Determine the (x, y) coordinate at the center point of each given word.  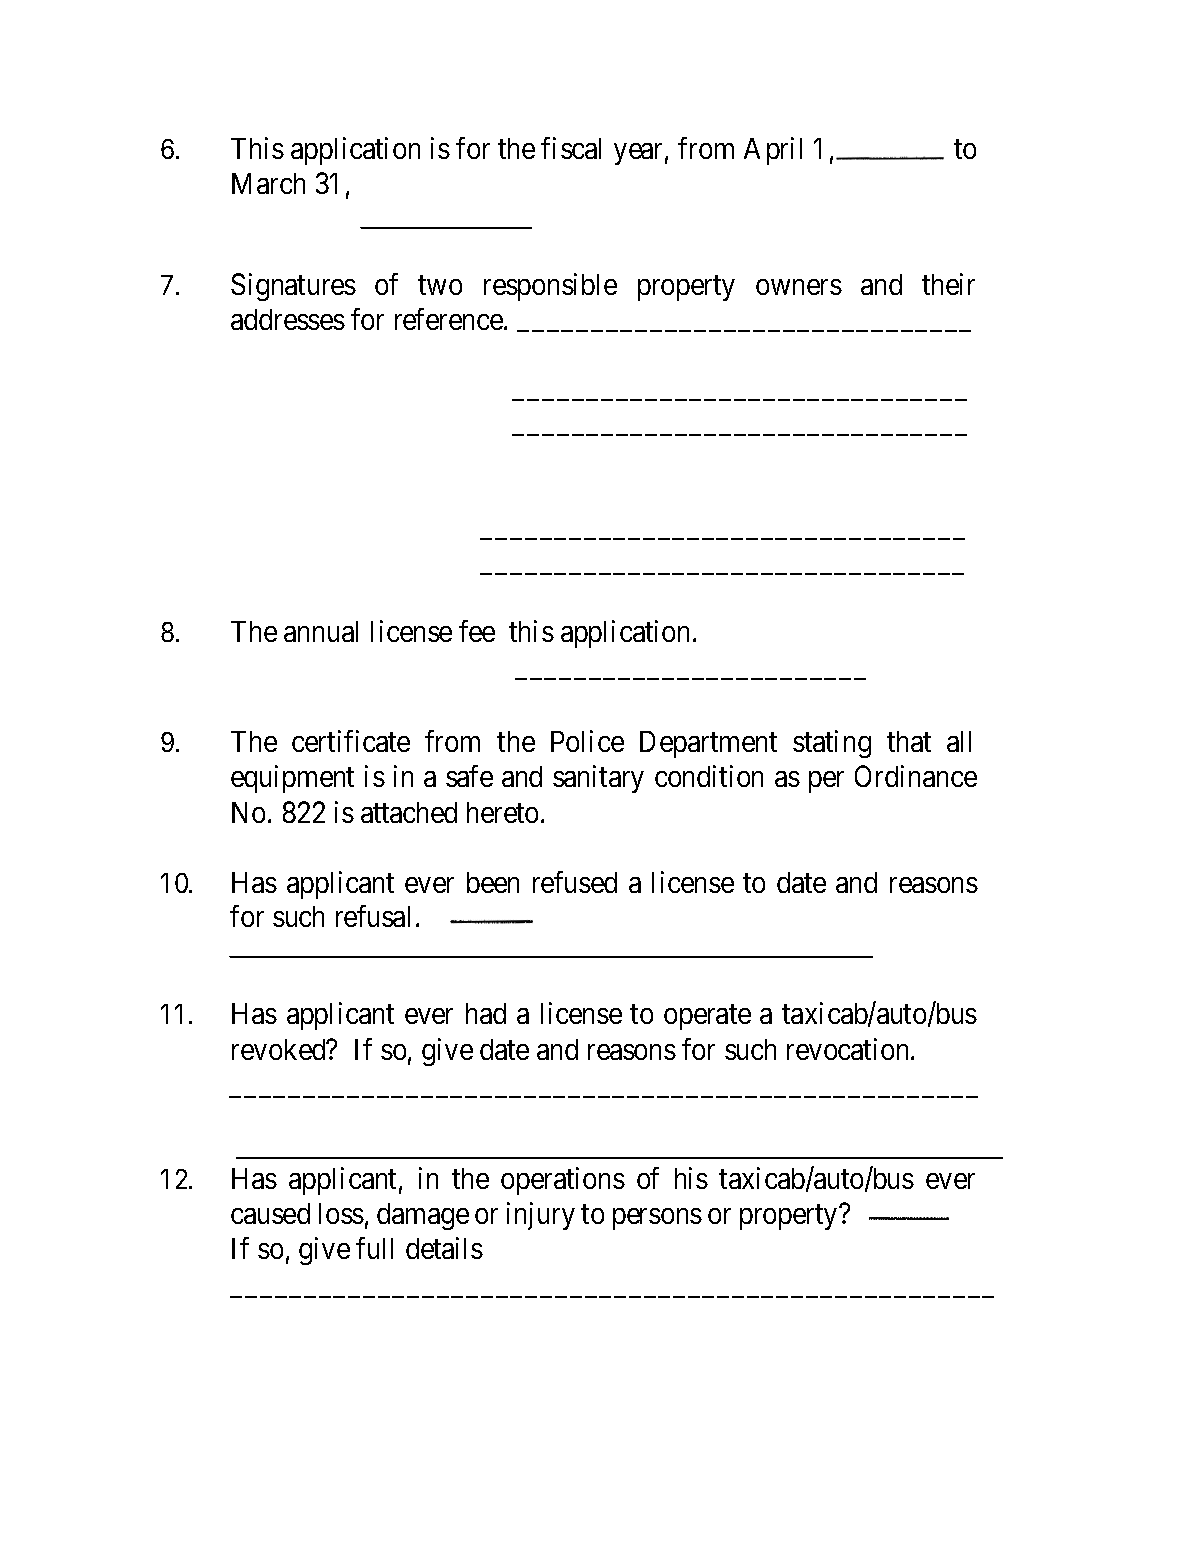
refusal (373, 916)
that (909, 741)
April (773, 151)
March (268, 183)
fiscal (571, 148)
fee (477, 631)
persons (657, 1219)
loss (341, 1213)
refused (575, 882)
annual (321, 631)
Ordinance (916, 776)
